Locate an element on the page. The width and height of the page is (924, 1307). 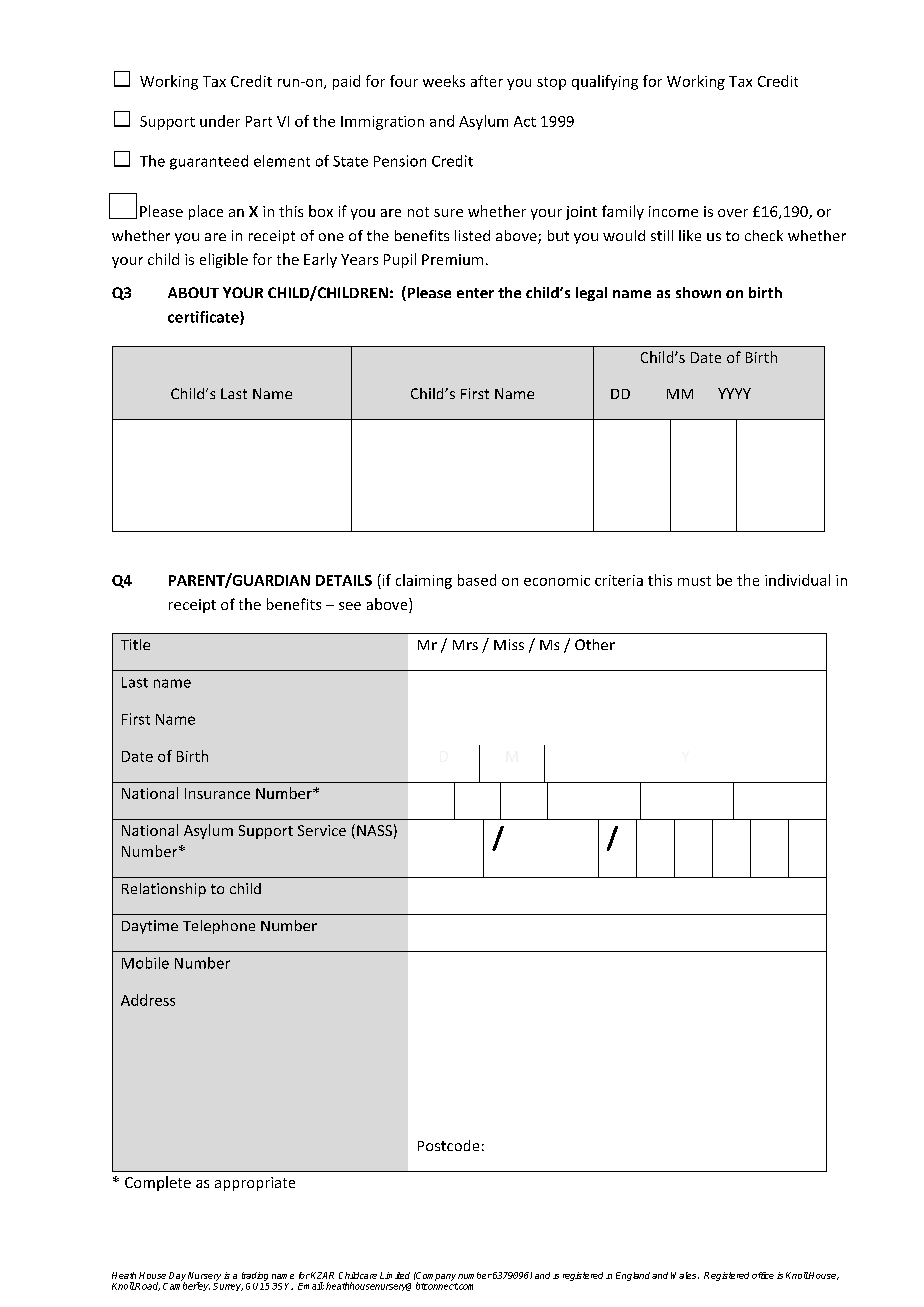
after is located at coordinates (487, 81).
